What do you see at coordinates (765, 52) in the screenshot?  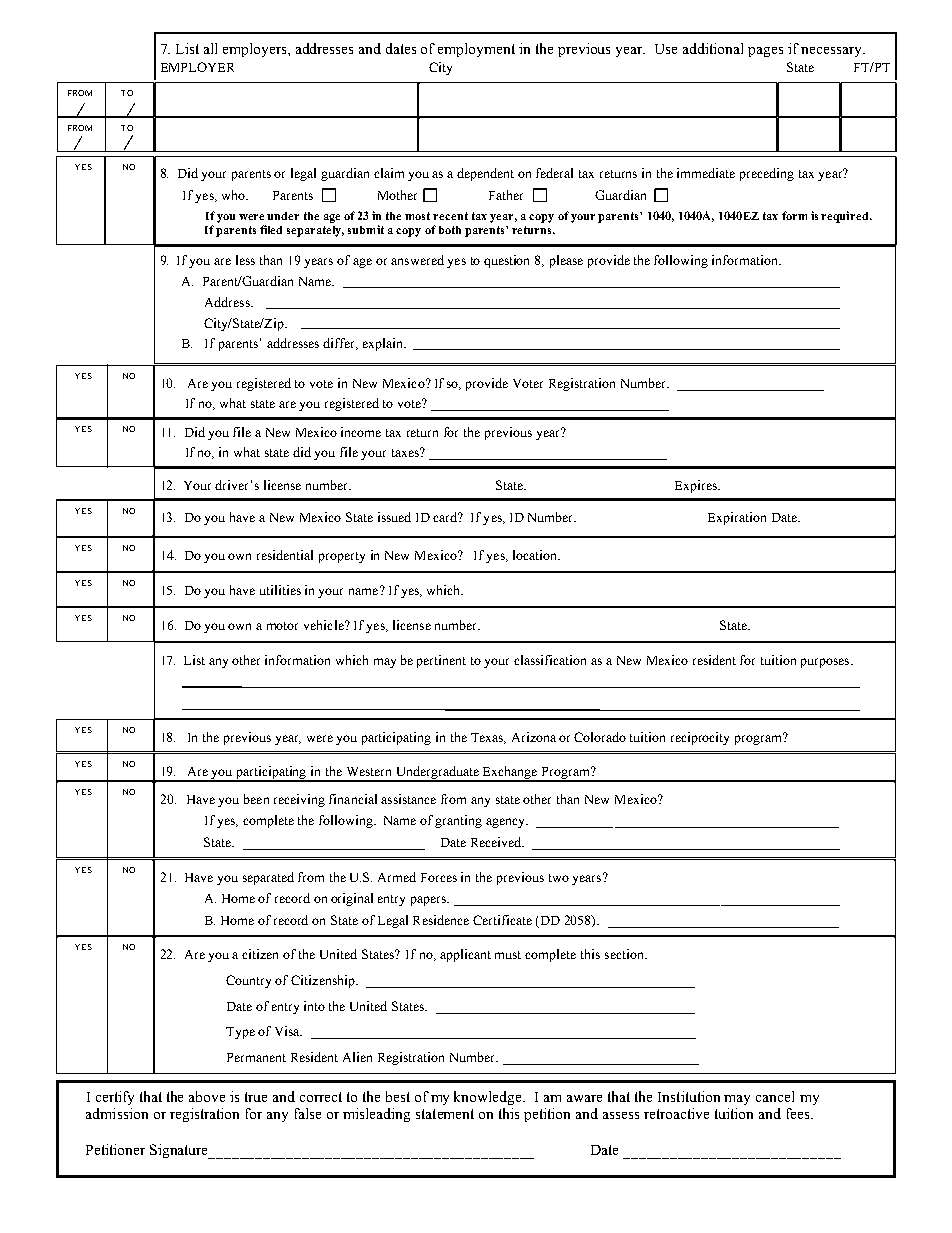 I see `pages` at bounding box center [765, 52].
